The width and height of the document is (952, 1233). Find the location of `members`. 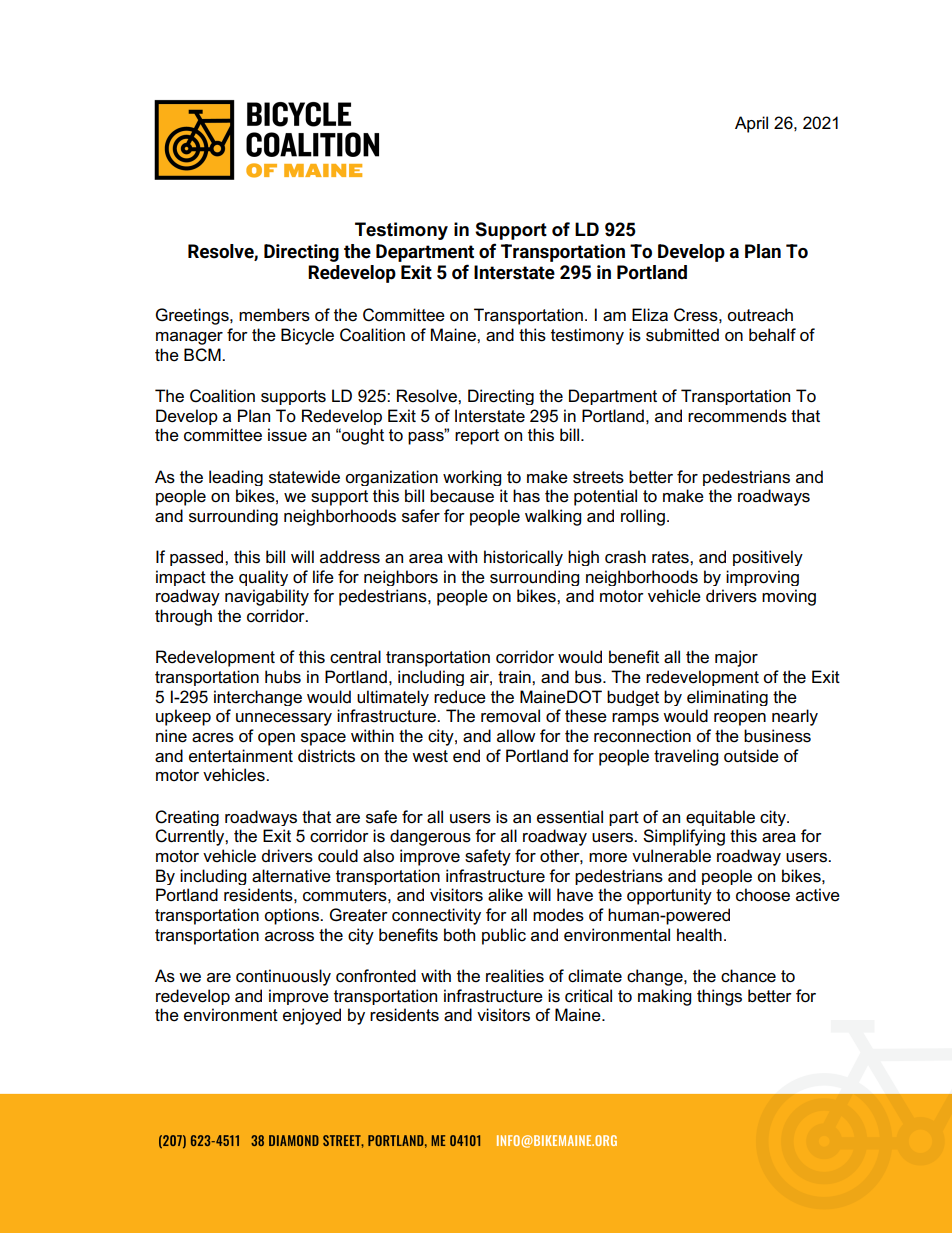

members is located at coordinates (274, 315).
